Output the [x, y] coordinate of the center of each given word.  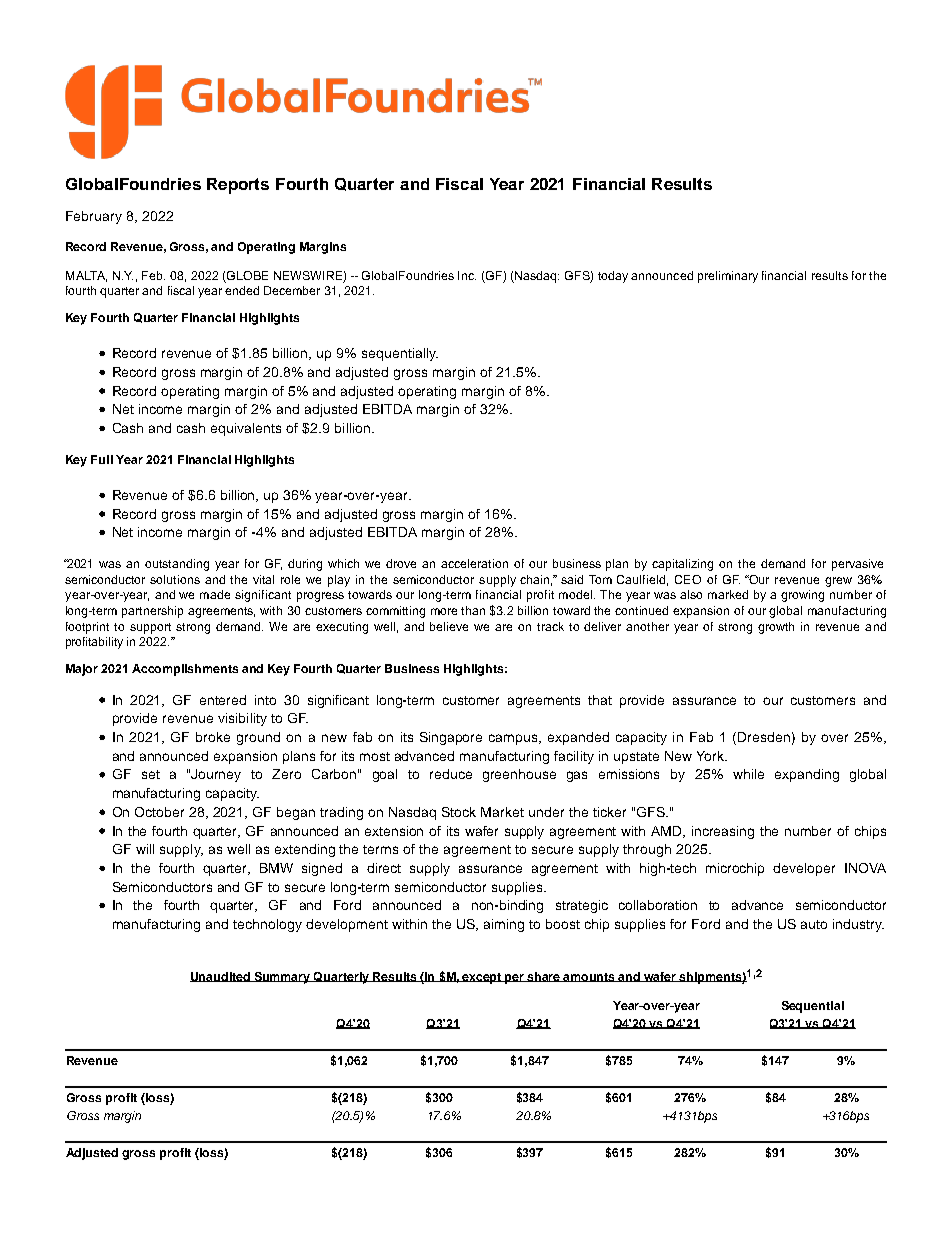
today [613, 277]
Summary [282, 978]
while [748, 774]
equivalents [246, 429]
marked [728, 594]
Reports [238, 186]
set [151, 774]
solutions [175, 579]
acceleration [474, 563]
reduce [451, 774]
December [292, 290]
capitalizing [682, 565]
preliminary [728, 277]
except [482, 978]
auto [814, 924]
